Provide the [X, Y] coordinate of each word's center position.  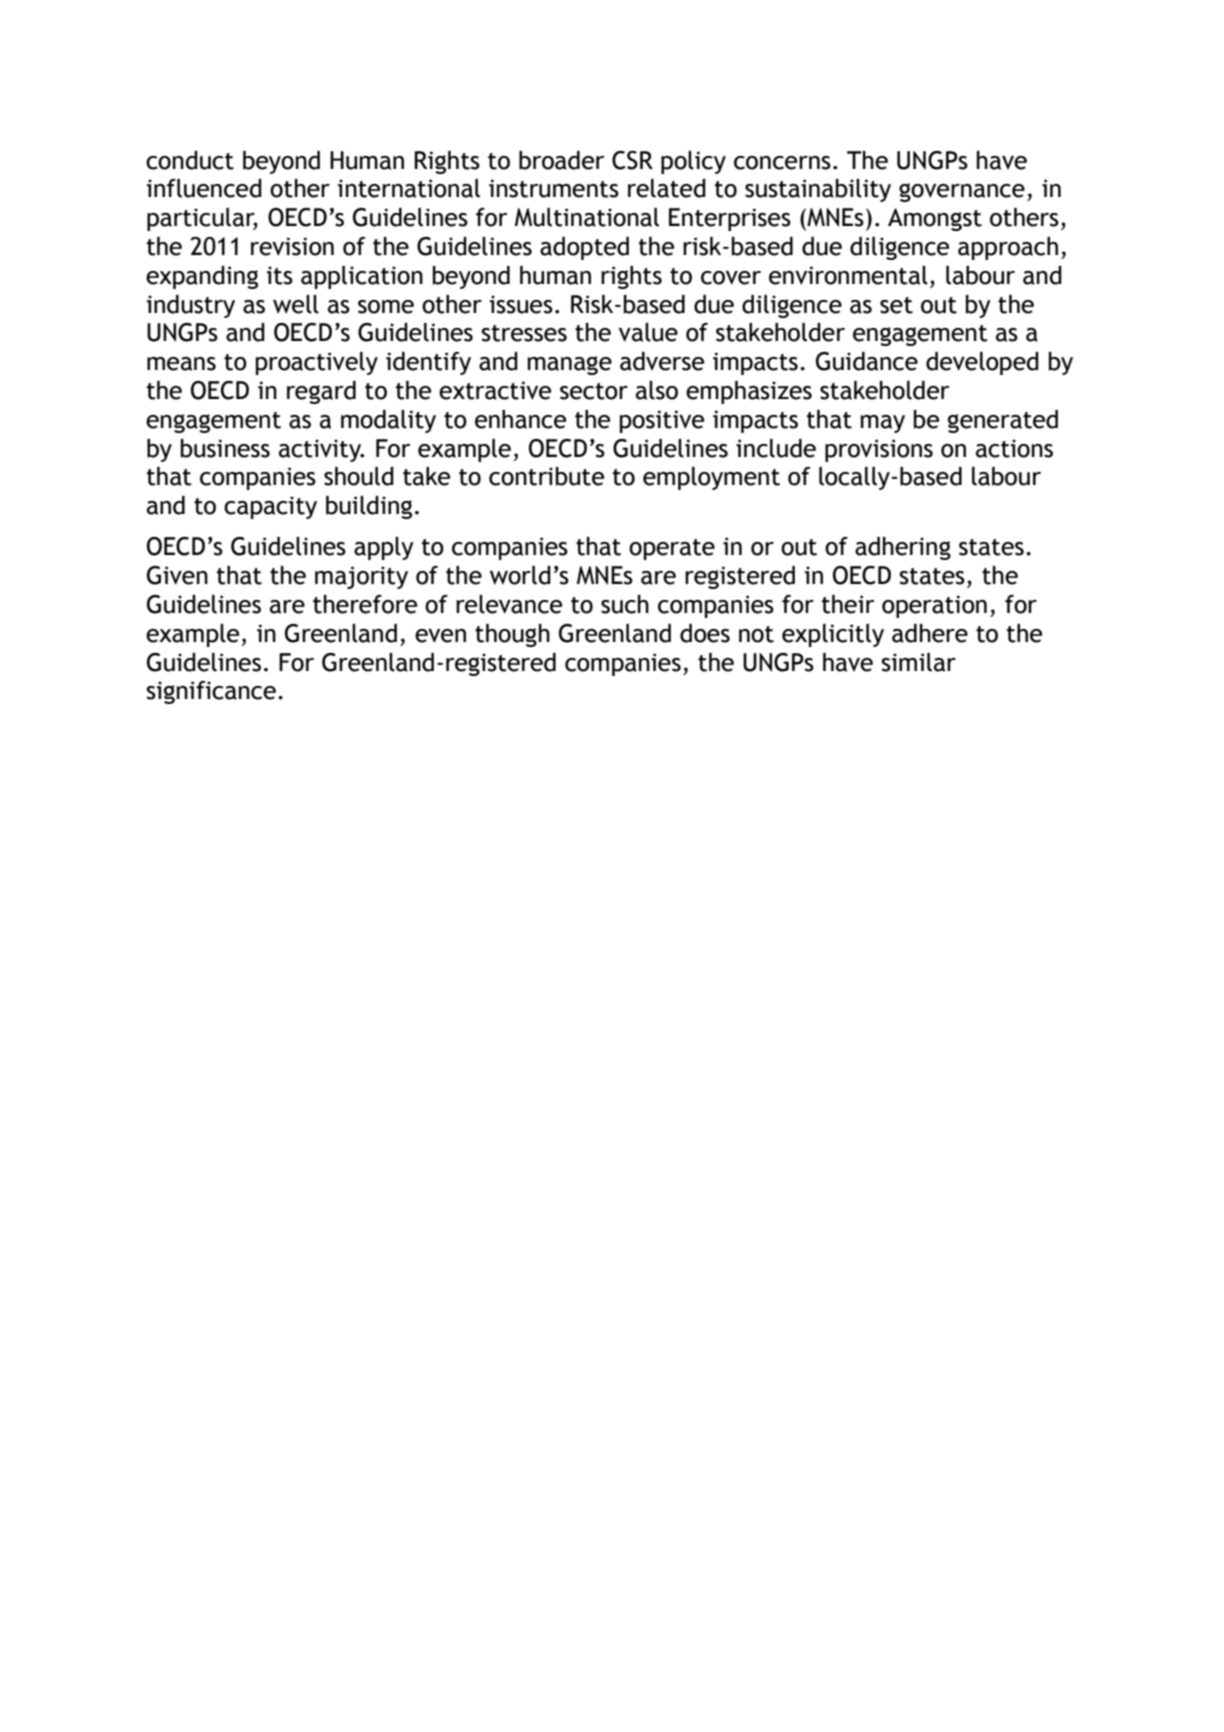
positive [662, 421]
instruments [554, 188]
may [883, 424]
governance [962, 192]
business [225, 448]
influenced [204, 188]
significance [211, 692]
